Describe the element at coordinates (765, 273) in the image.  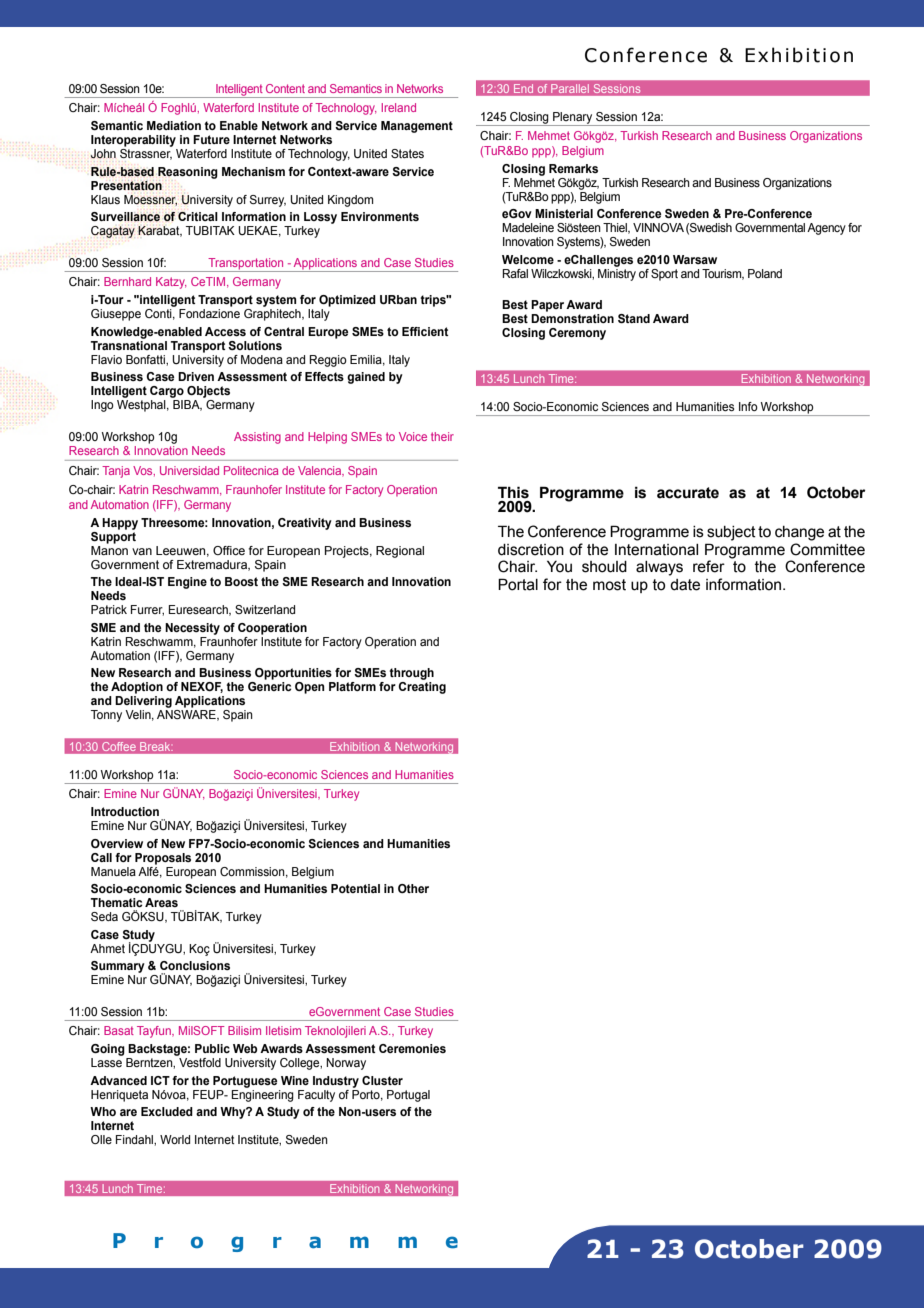
I see `Poland` at that location.
